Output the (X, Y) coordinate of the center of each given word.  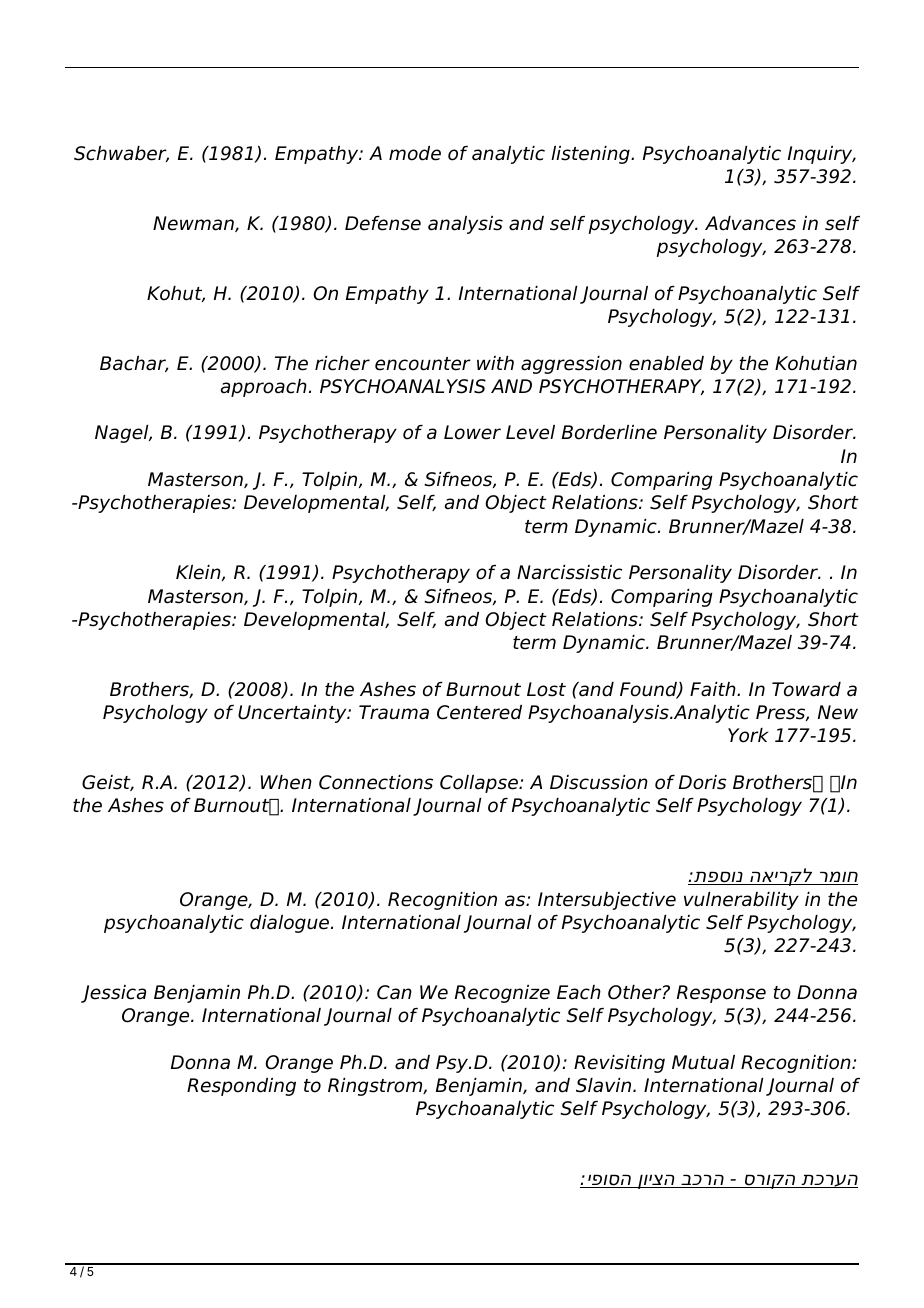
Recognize (502, 994)
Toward (806, 689)
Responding (241, 1087)
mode (415, 153)
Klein (199, 573)
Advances (750, 223)
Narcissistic (569, 572)
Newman (194, 224)
